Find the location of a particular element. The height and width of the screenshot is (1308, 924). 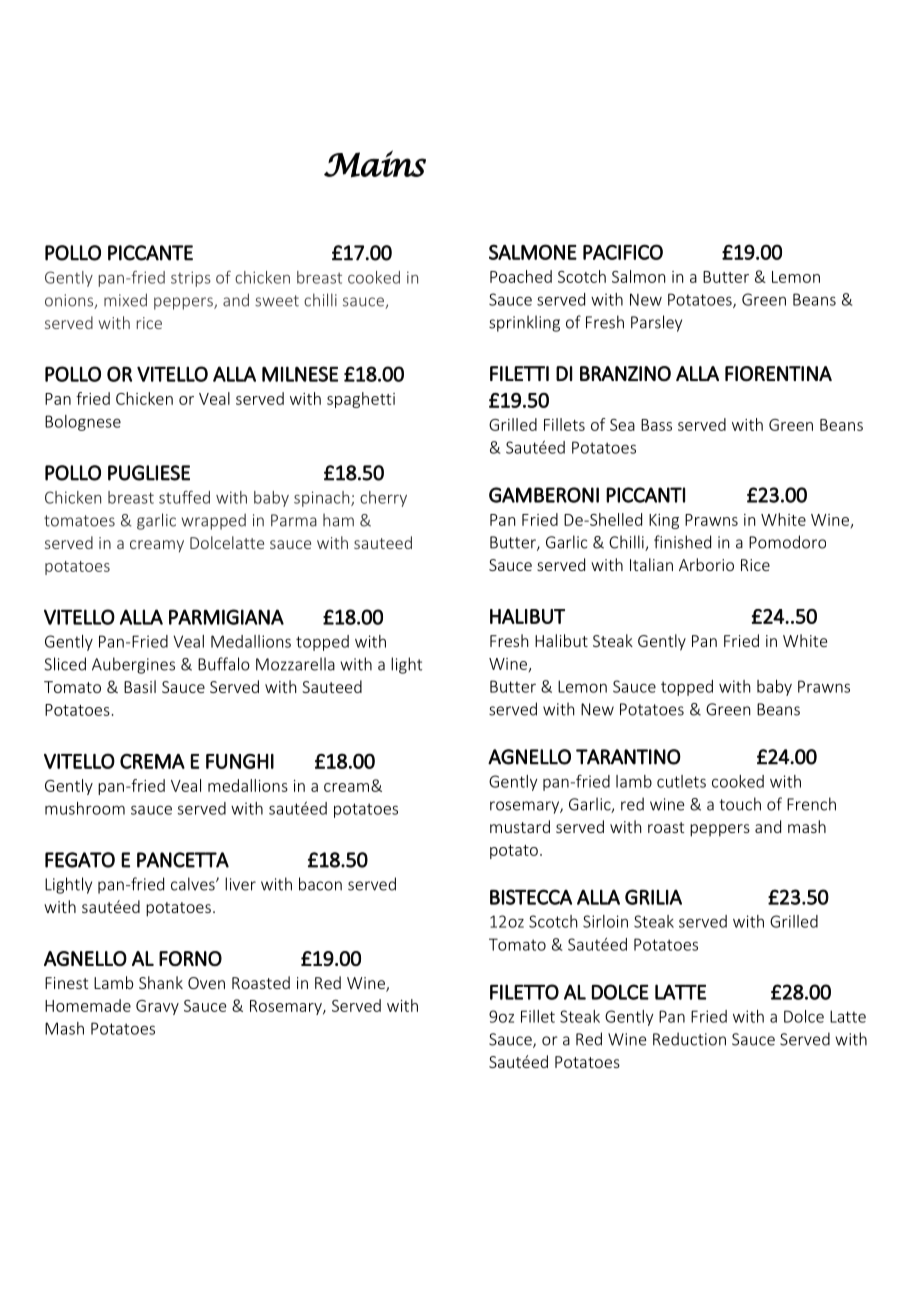

ham is located at coordinates (338, 520).
